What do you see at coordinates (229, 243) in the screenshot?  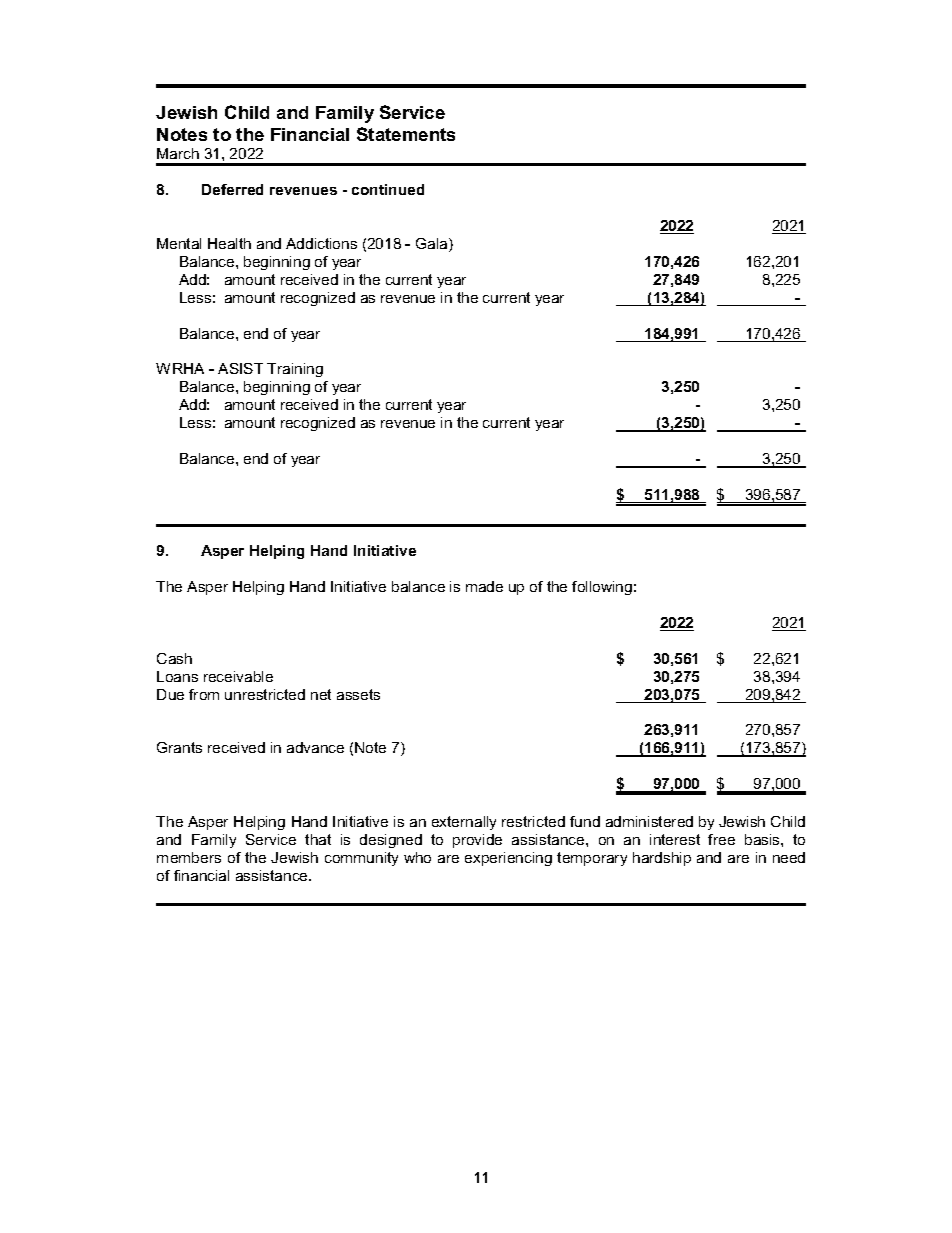 I see `Health` at bounding box center [229, 243].
